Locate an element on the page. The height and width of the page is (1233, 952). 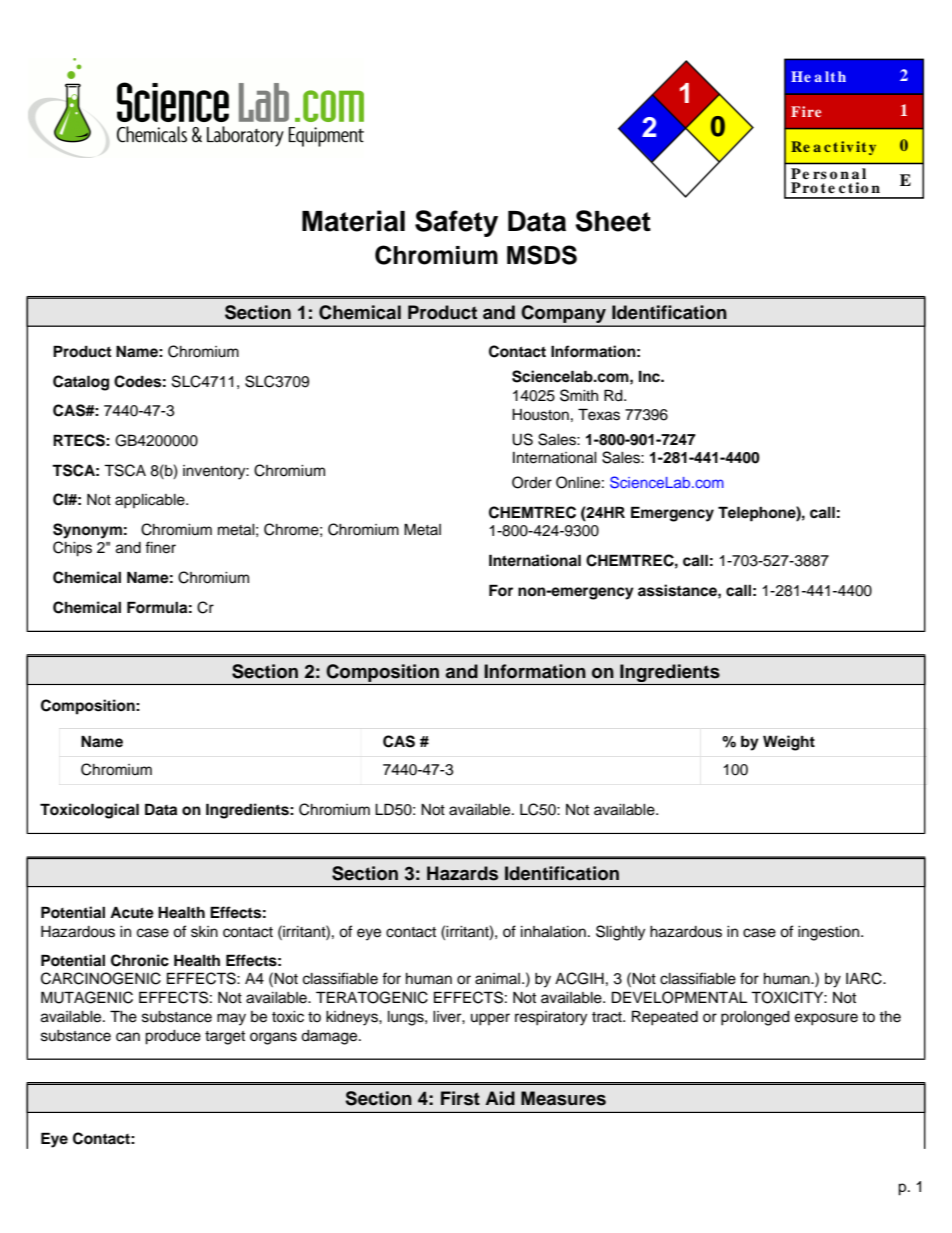
Fire is located at coordinates (806, 111).
